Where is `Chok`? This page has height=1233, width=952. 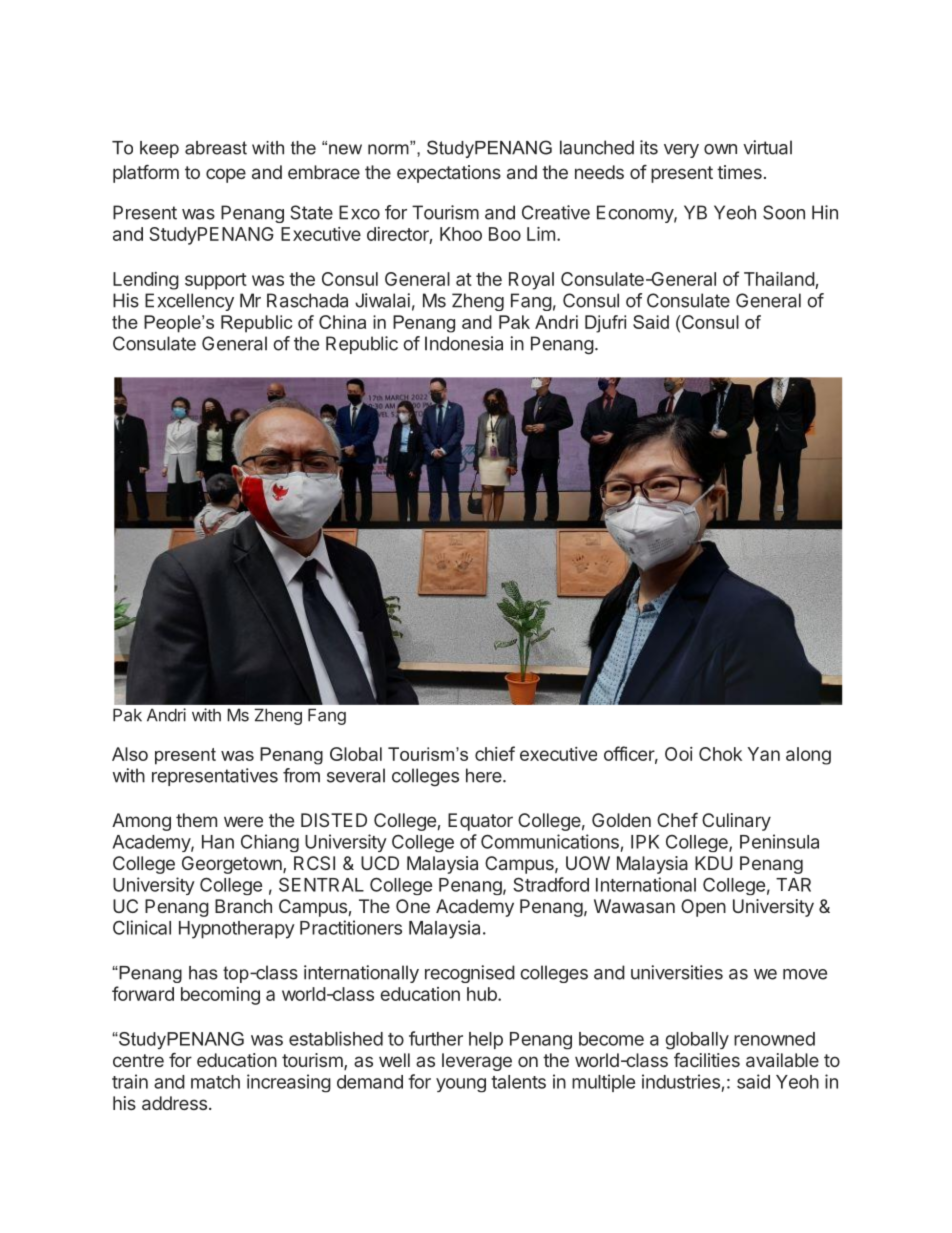 Chok is located at coordinates (720, 754).
